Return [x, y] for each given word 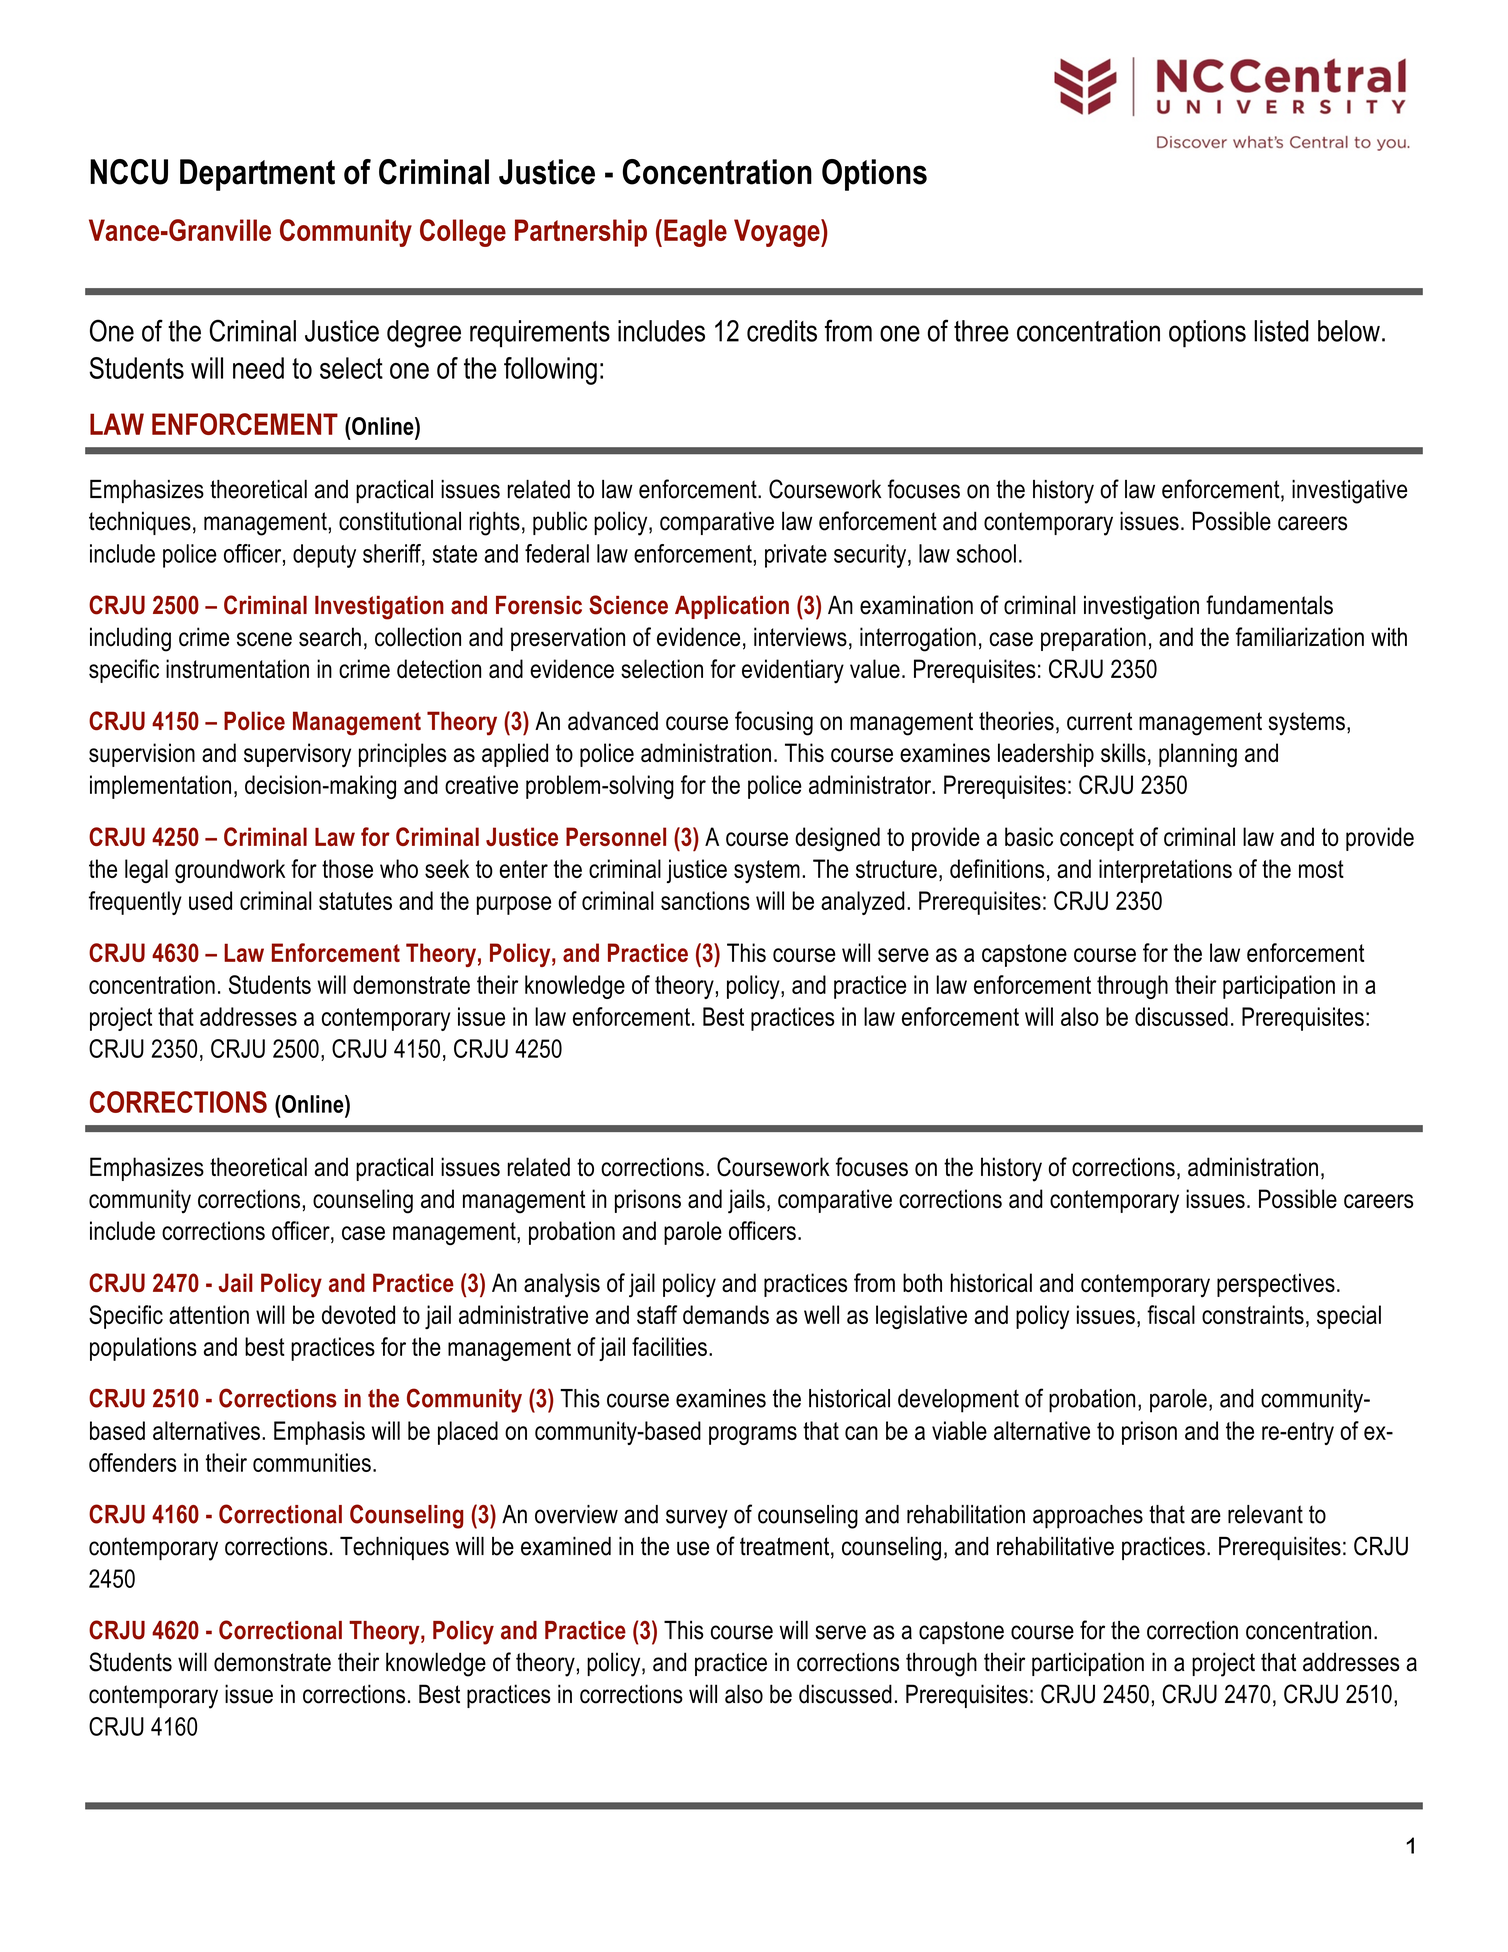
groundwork [230, 871]
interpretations [1165, 871]
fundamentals [1269, 605]
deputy [324, 556]
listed [1281, 331]
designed [837, 839]
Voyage [778, 233]
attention [209, 1314]
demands [726, 1314]
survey [697, 1519]
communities [312, 1462]
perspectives [1276, 1285]
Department [257, 175]
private [796, 556]
